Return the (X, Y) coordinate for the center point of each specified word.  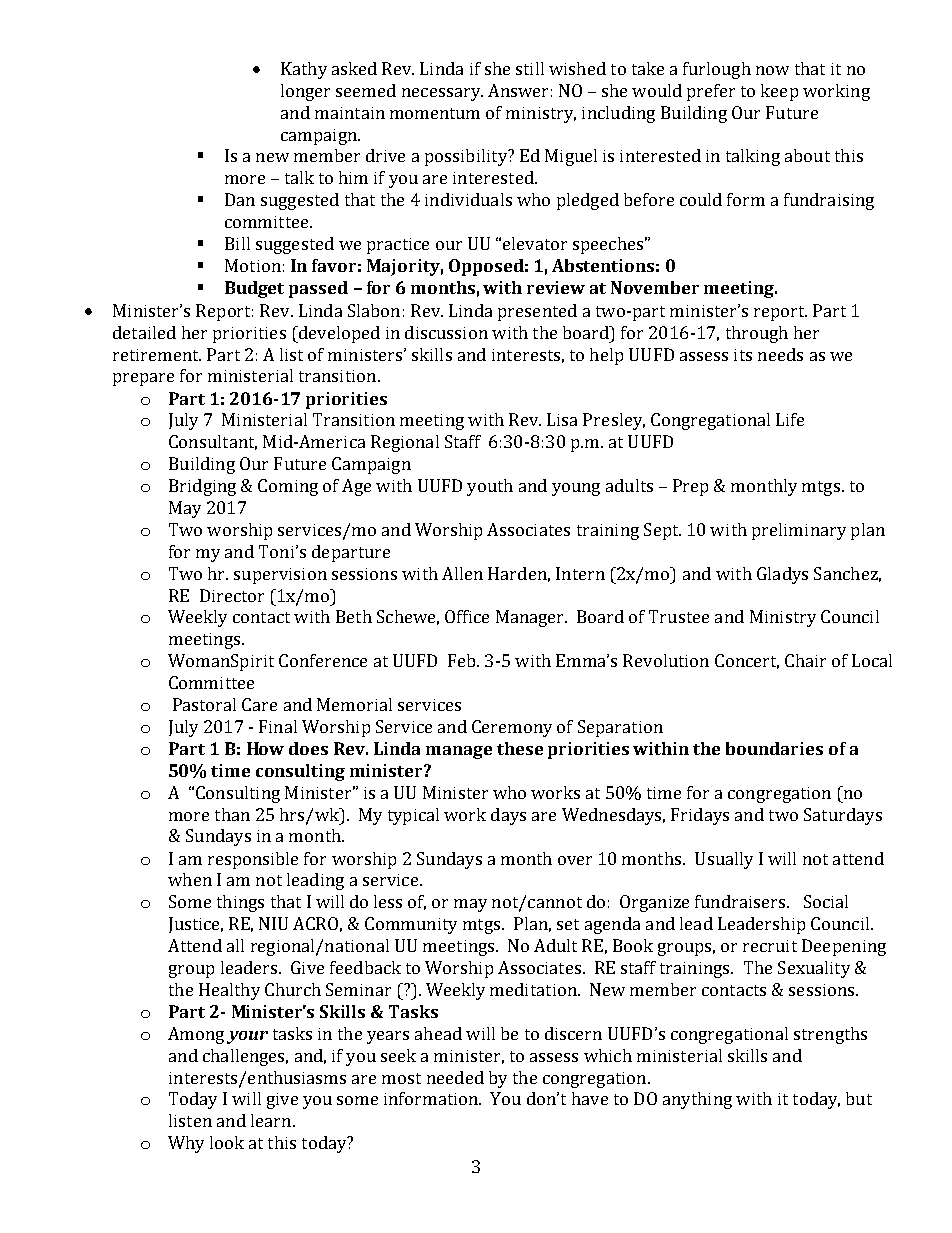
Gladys (782, 575)
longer (305, 92)
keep (779, 92)
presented (537, 312)
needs (780, 354)
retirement (157, 355)
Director (232, 595)
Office (467, 616)
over (575, 860)
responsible (253, 860)
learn (271, 1120)
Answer (518, 90)
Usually (724, 860)
